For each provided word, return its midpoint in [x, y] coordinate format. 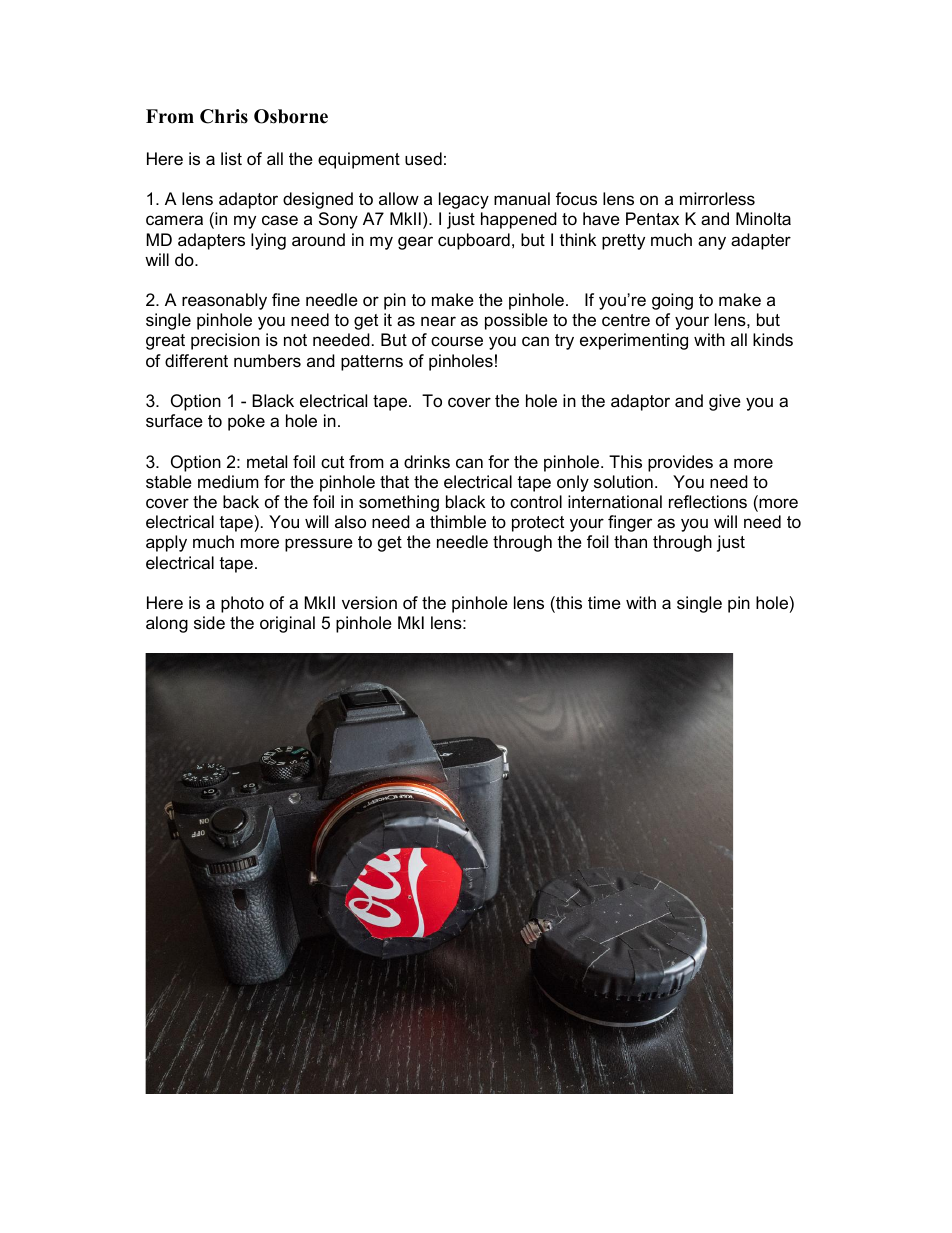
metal [267, 462]
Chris [224, 116]
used [423, 158]
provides [680, 463]
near [438, 321]
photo [242, 604]
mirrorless [717, 199]
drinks [427, 461]
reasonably [224, 301]
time [604, 602]
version [369, 602]
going [672, 301]
